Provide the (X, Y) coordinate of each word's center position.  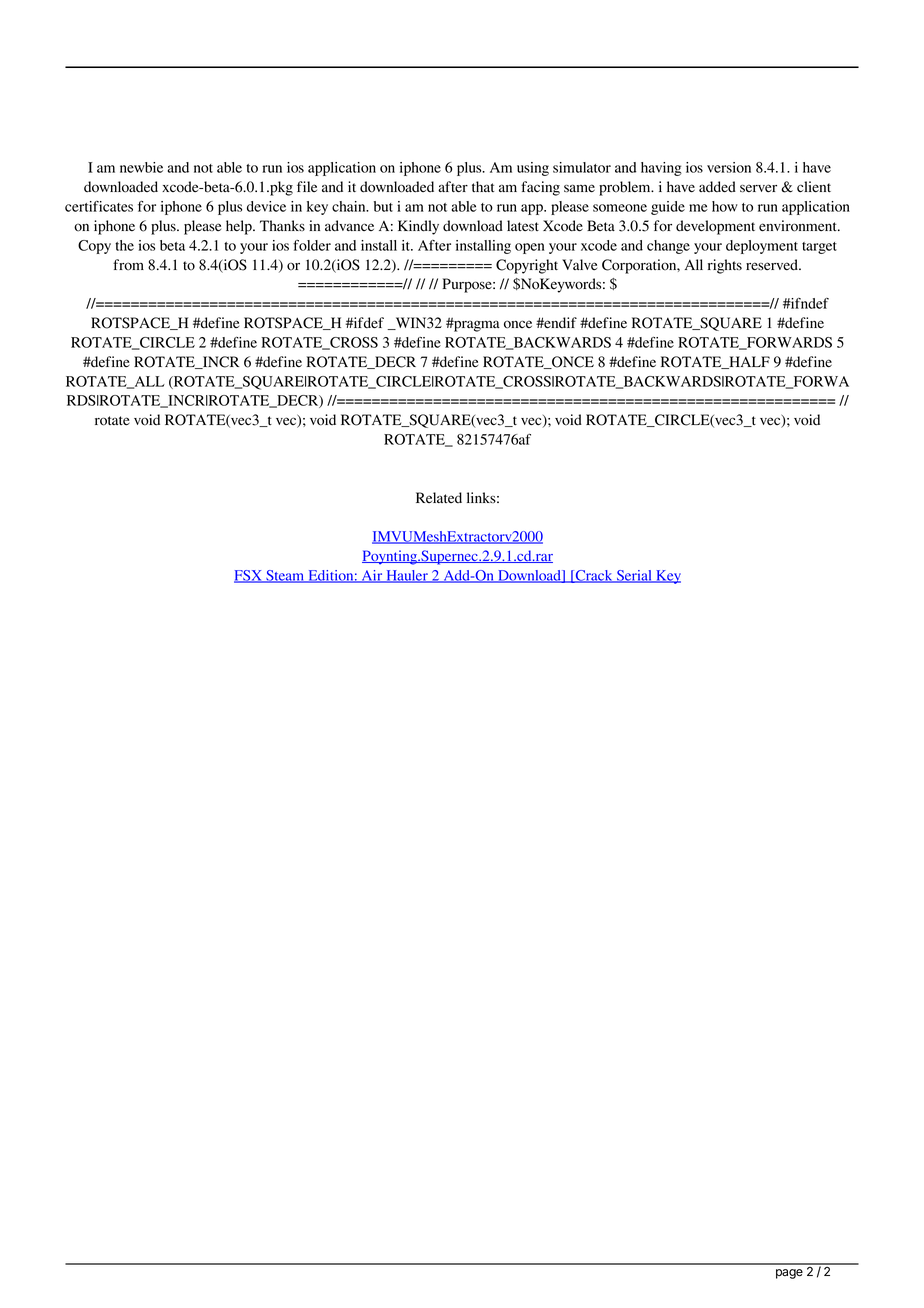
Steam (285, 576)
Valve (579, 264)
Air (372, 576)
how (725, 206)
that (483, 186)
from (128, 265)
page (789, 1274)
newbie (141, 167)
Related (439, 497)
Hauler (407, 576)
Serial (634, 576)
